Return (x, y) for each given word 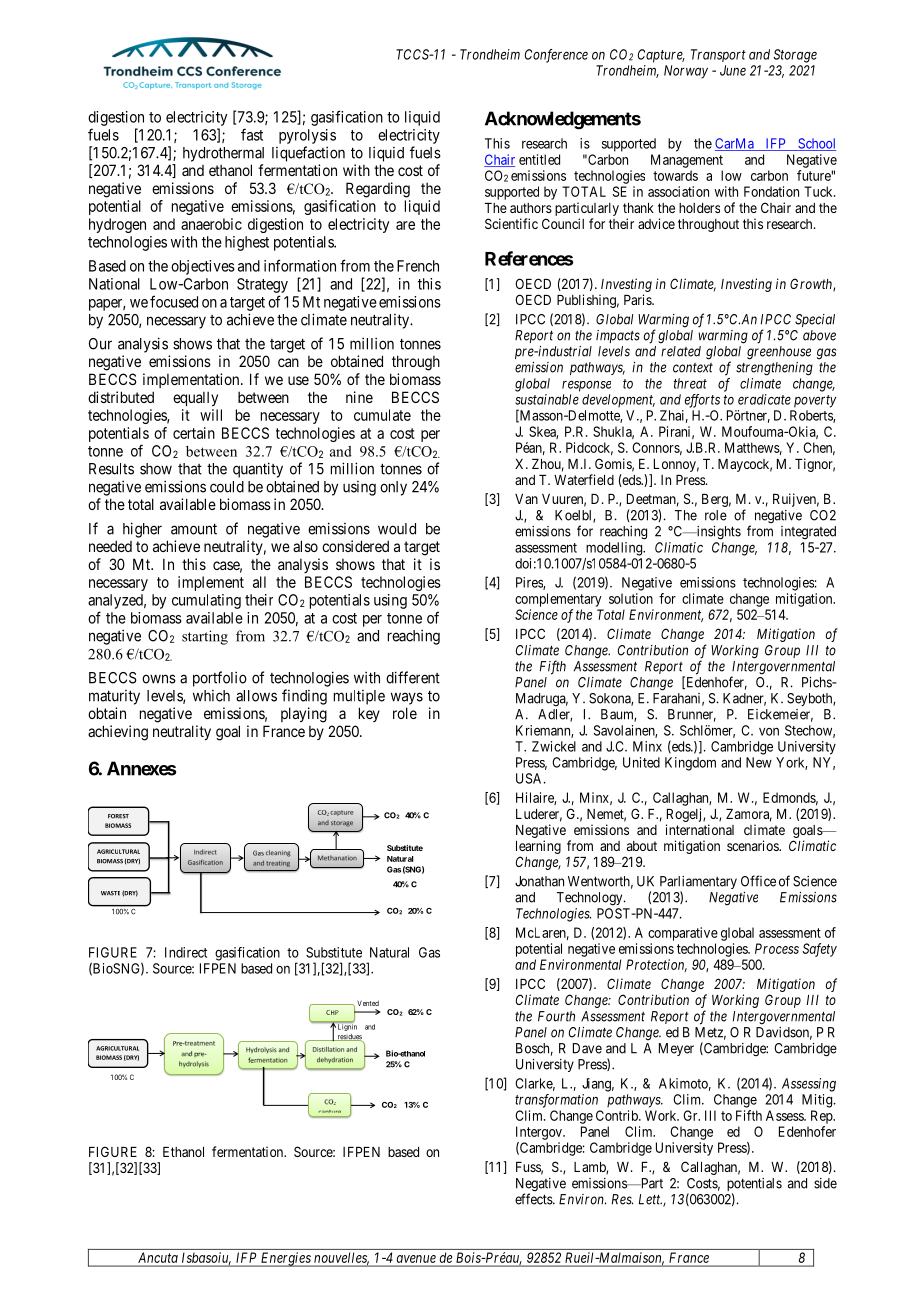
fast (252, 134)
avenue (416, 1259)
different (413, 677)
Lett (650, 1199)
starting (205, 637)
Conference (556, 56)
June (733, 70)
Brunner (692, 715)
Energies (286, 1259)
